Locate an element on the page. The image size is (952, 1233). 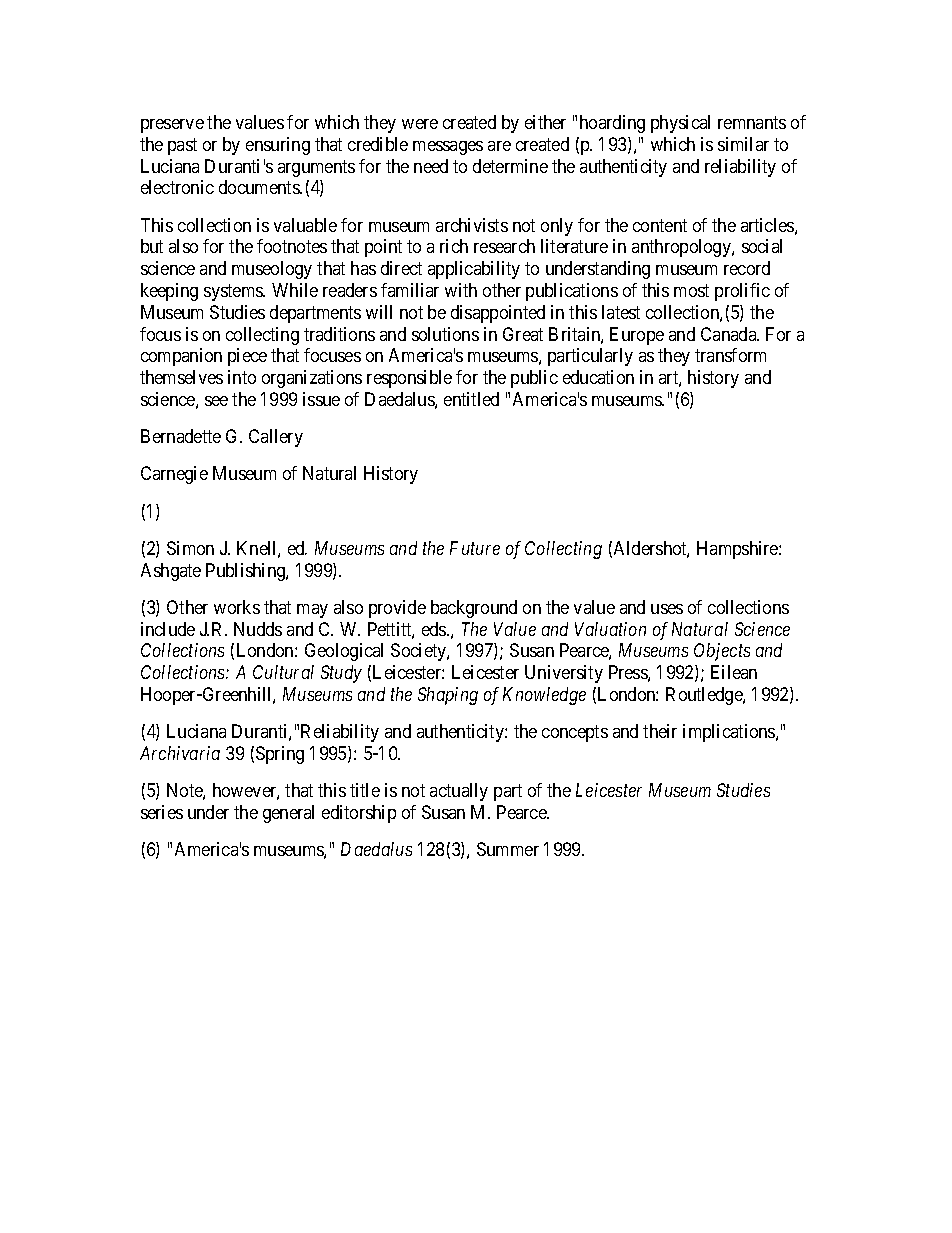
general is located at coordinates (288, 814).
